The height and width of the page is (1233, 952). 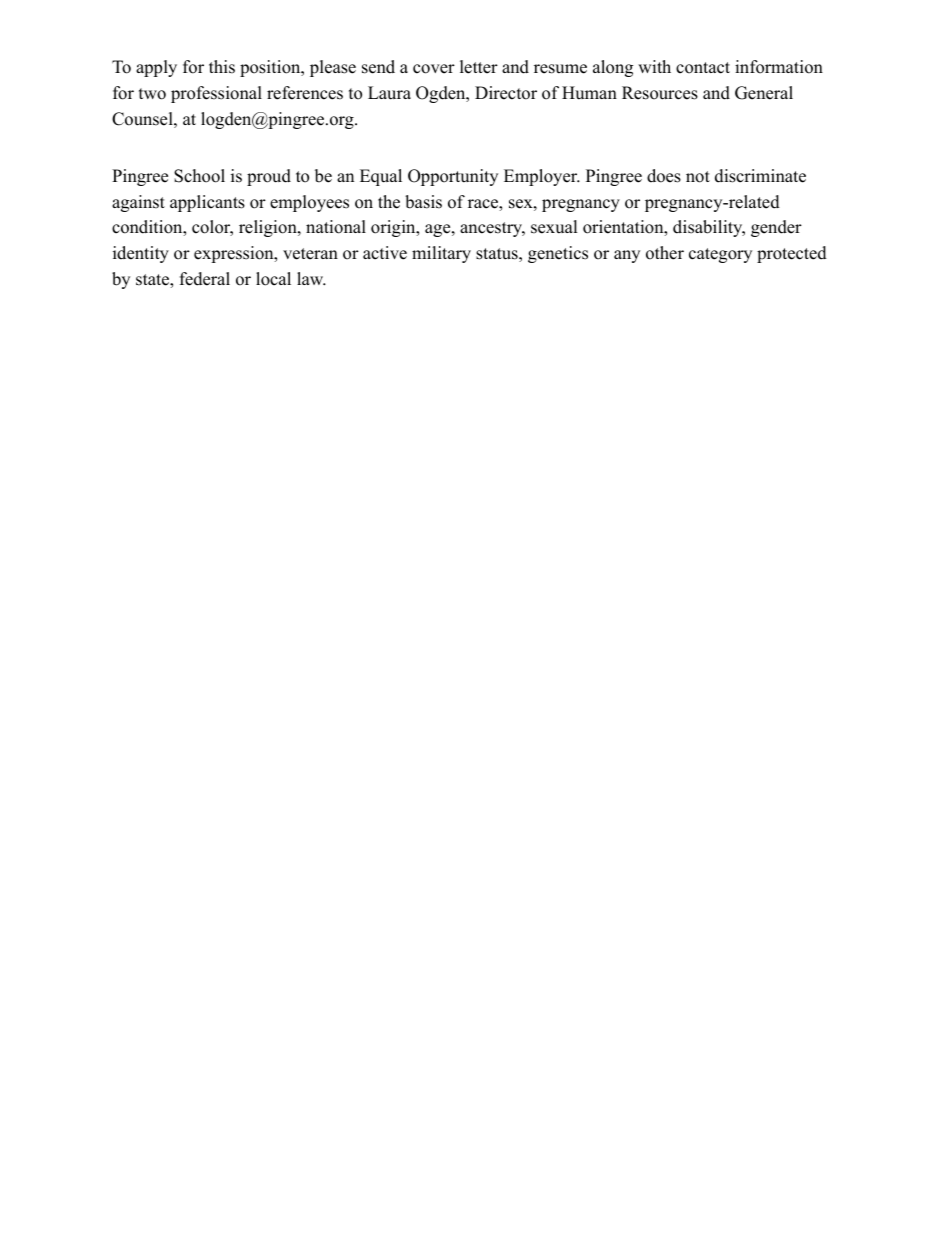 I want to click on this, so click(x=222, y=67).
